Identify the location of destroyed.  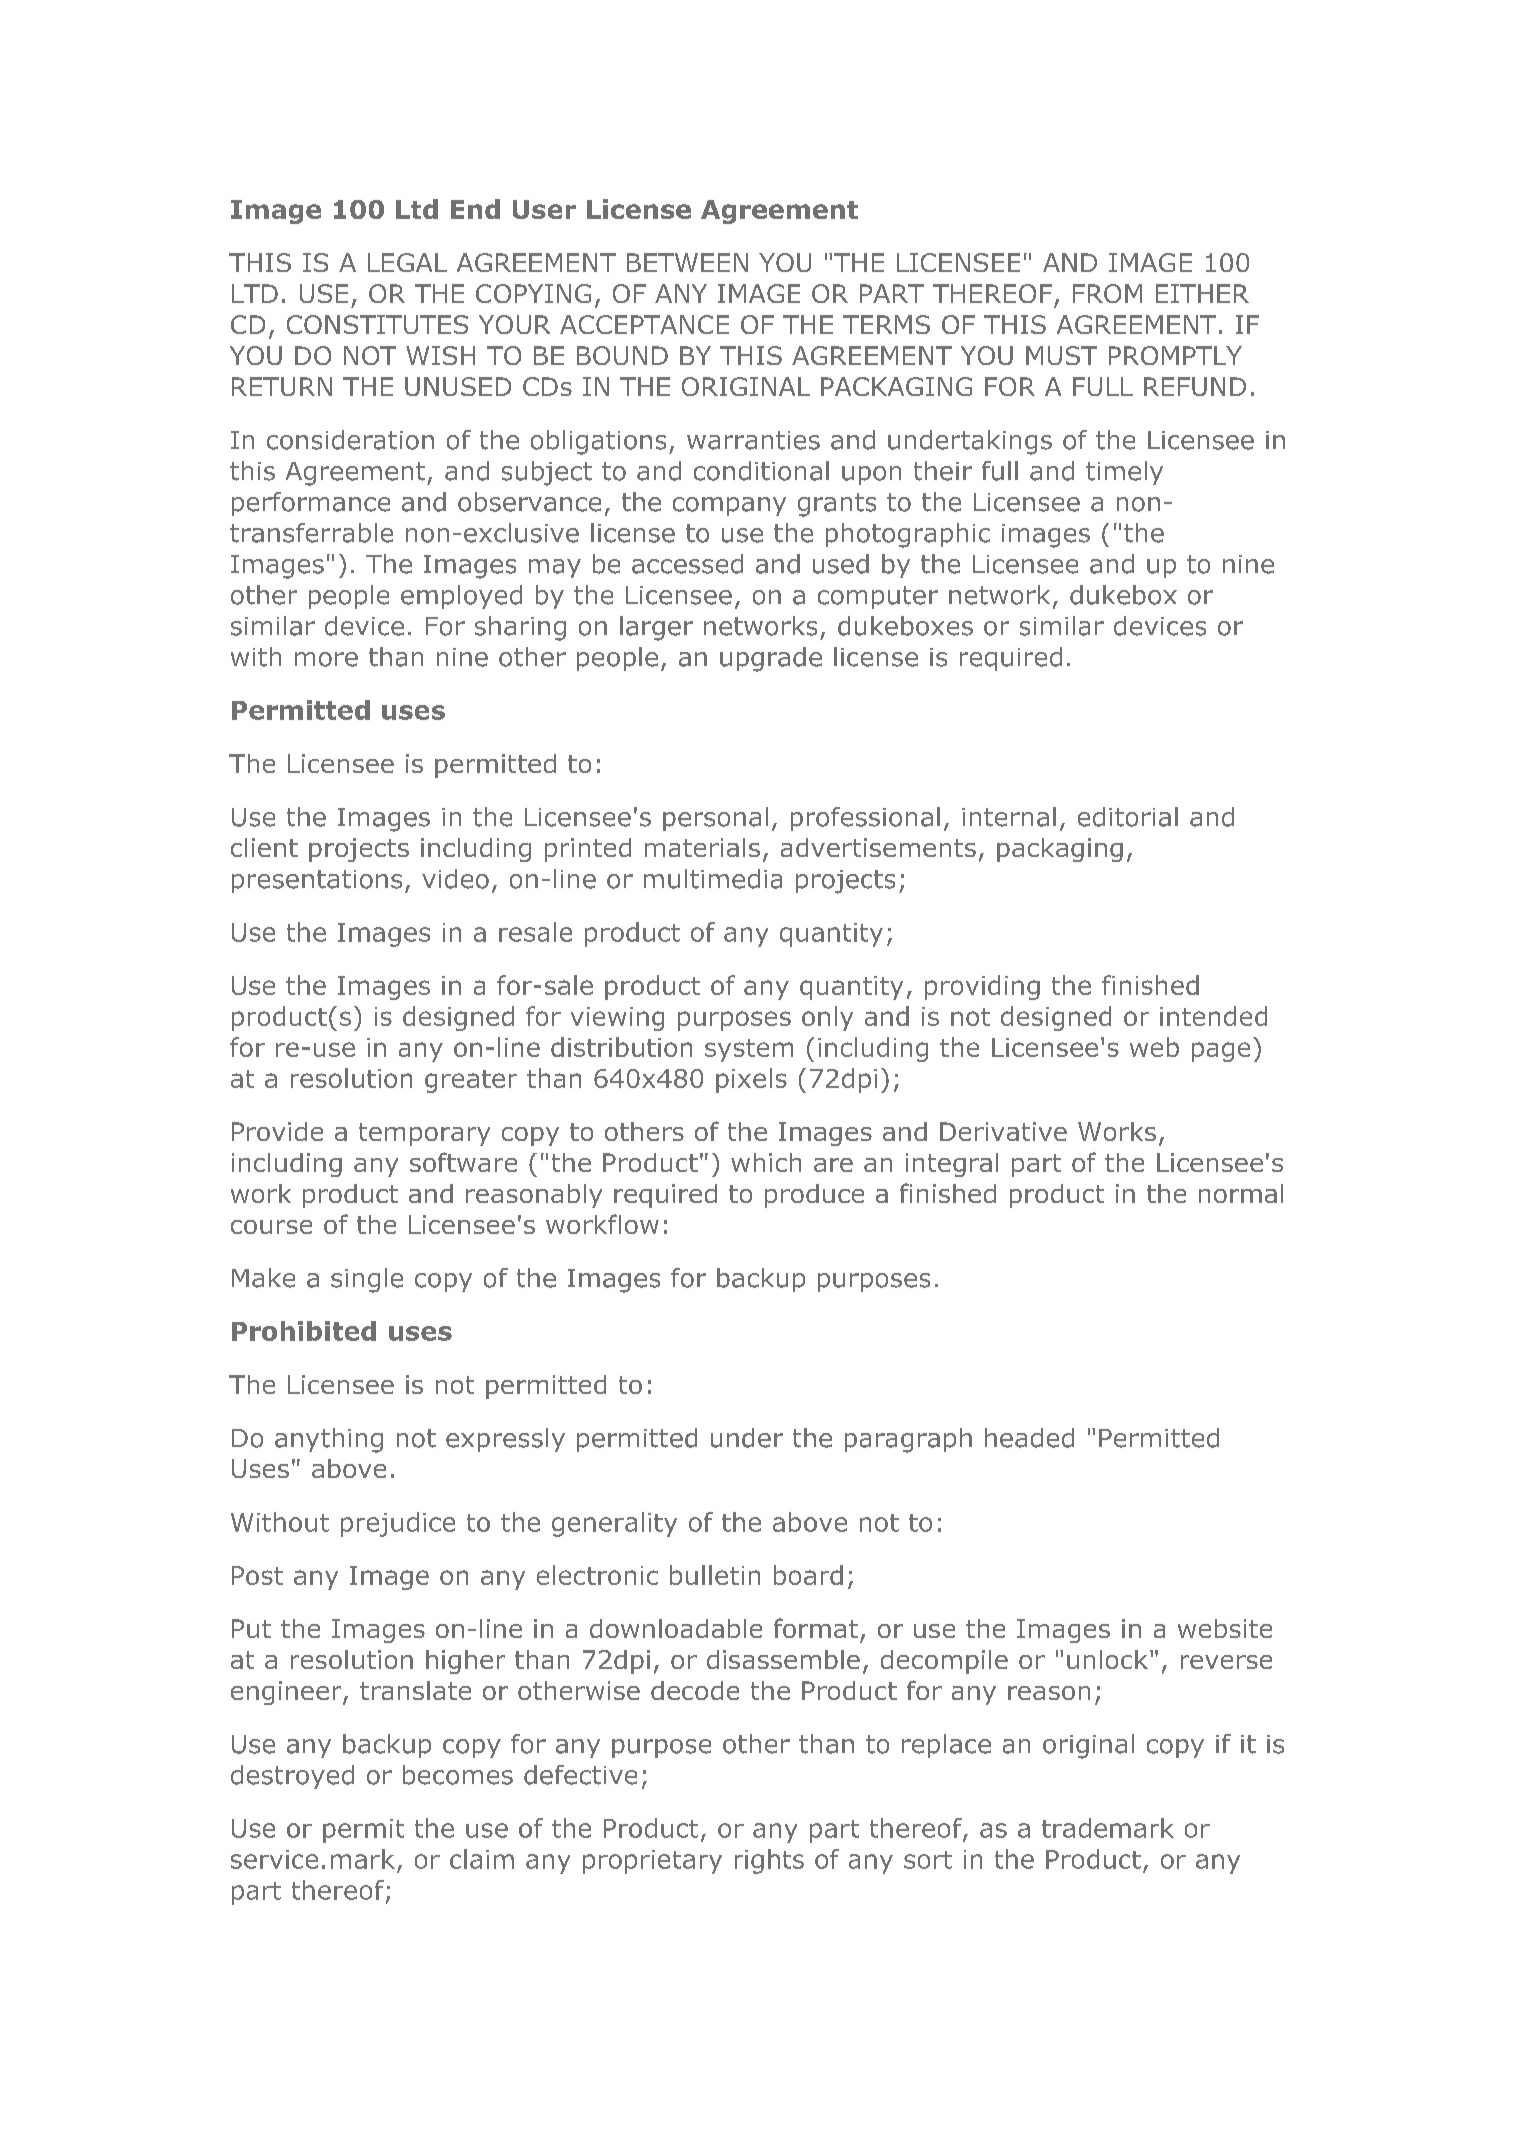
(292, 1777).
